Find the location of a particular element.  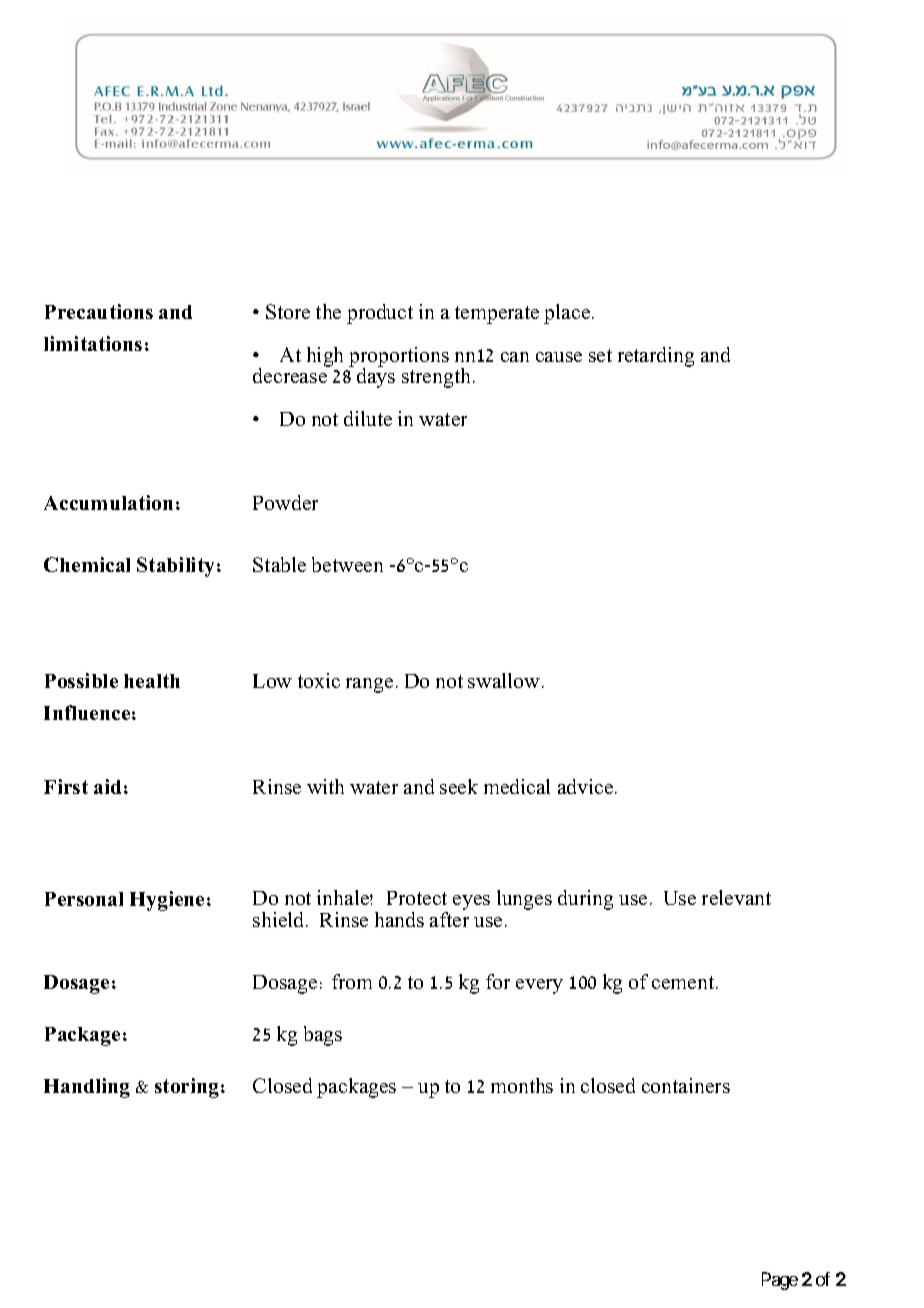

limitations is located at coordinates (93, 343).
